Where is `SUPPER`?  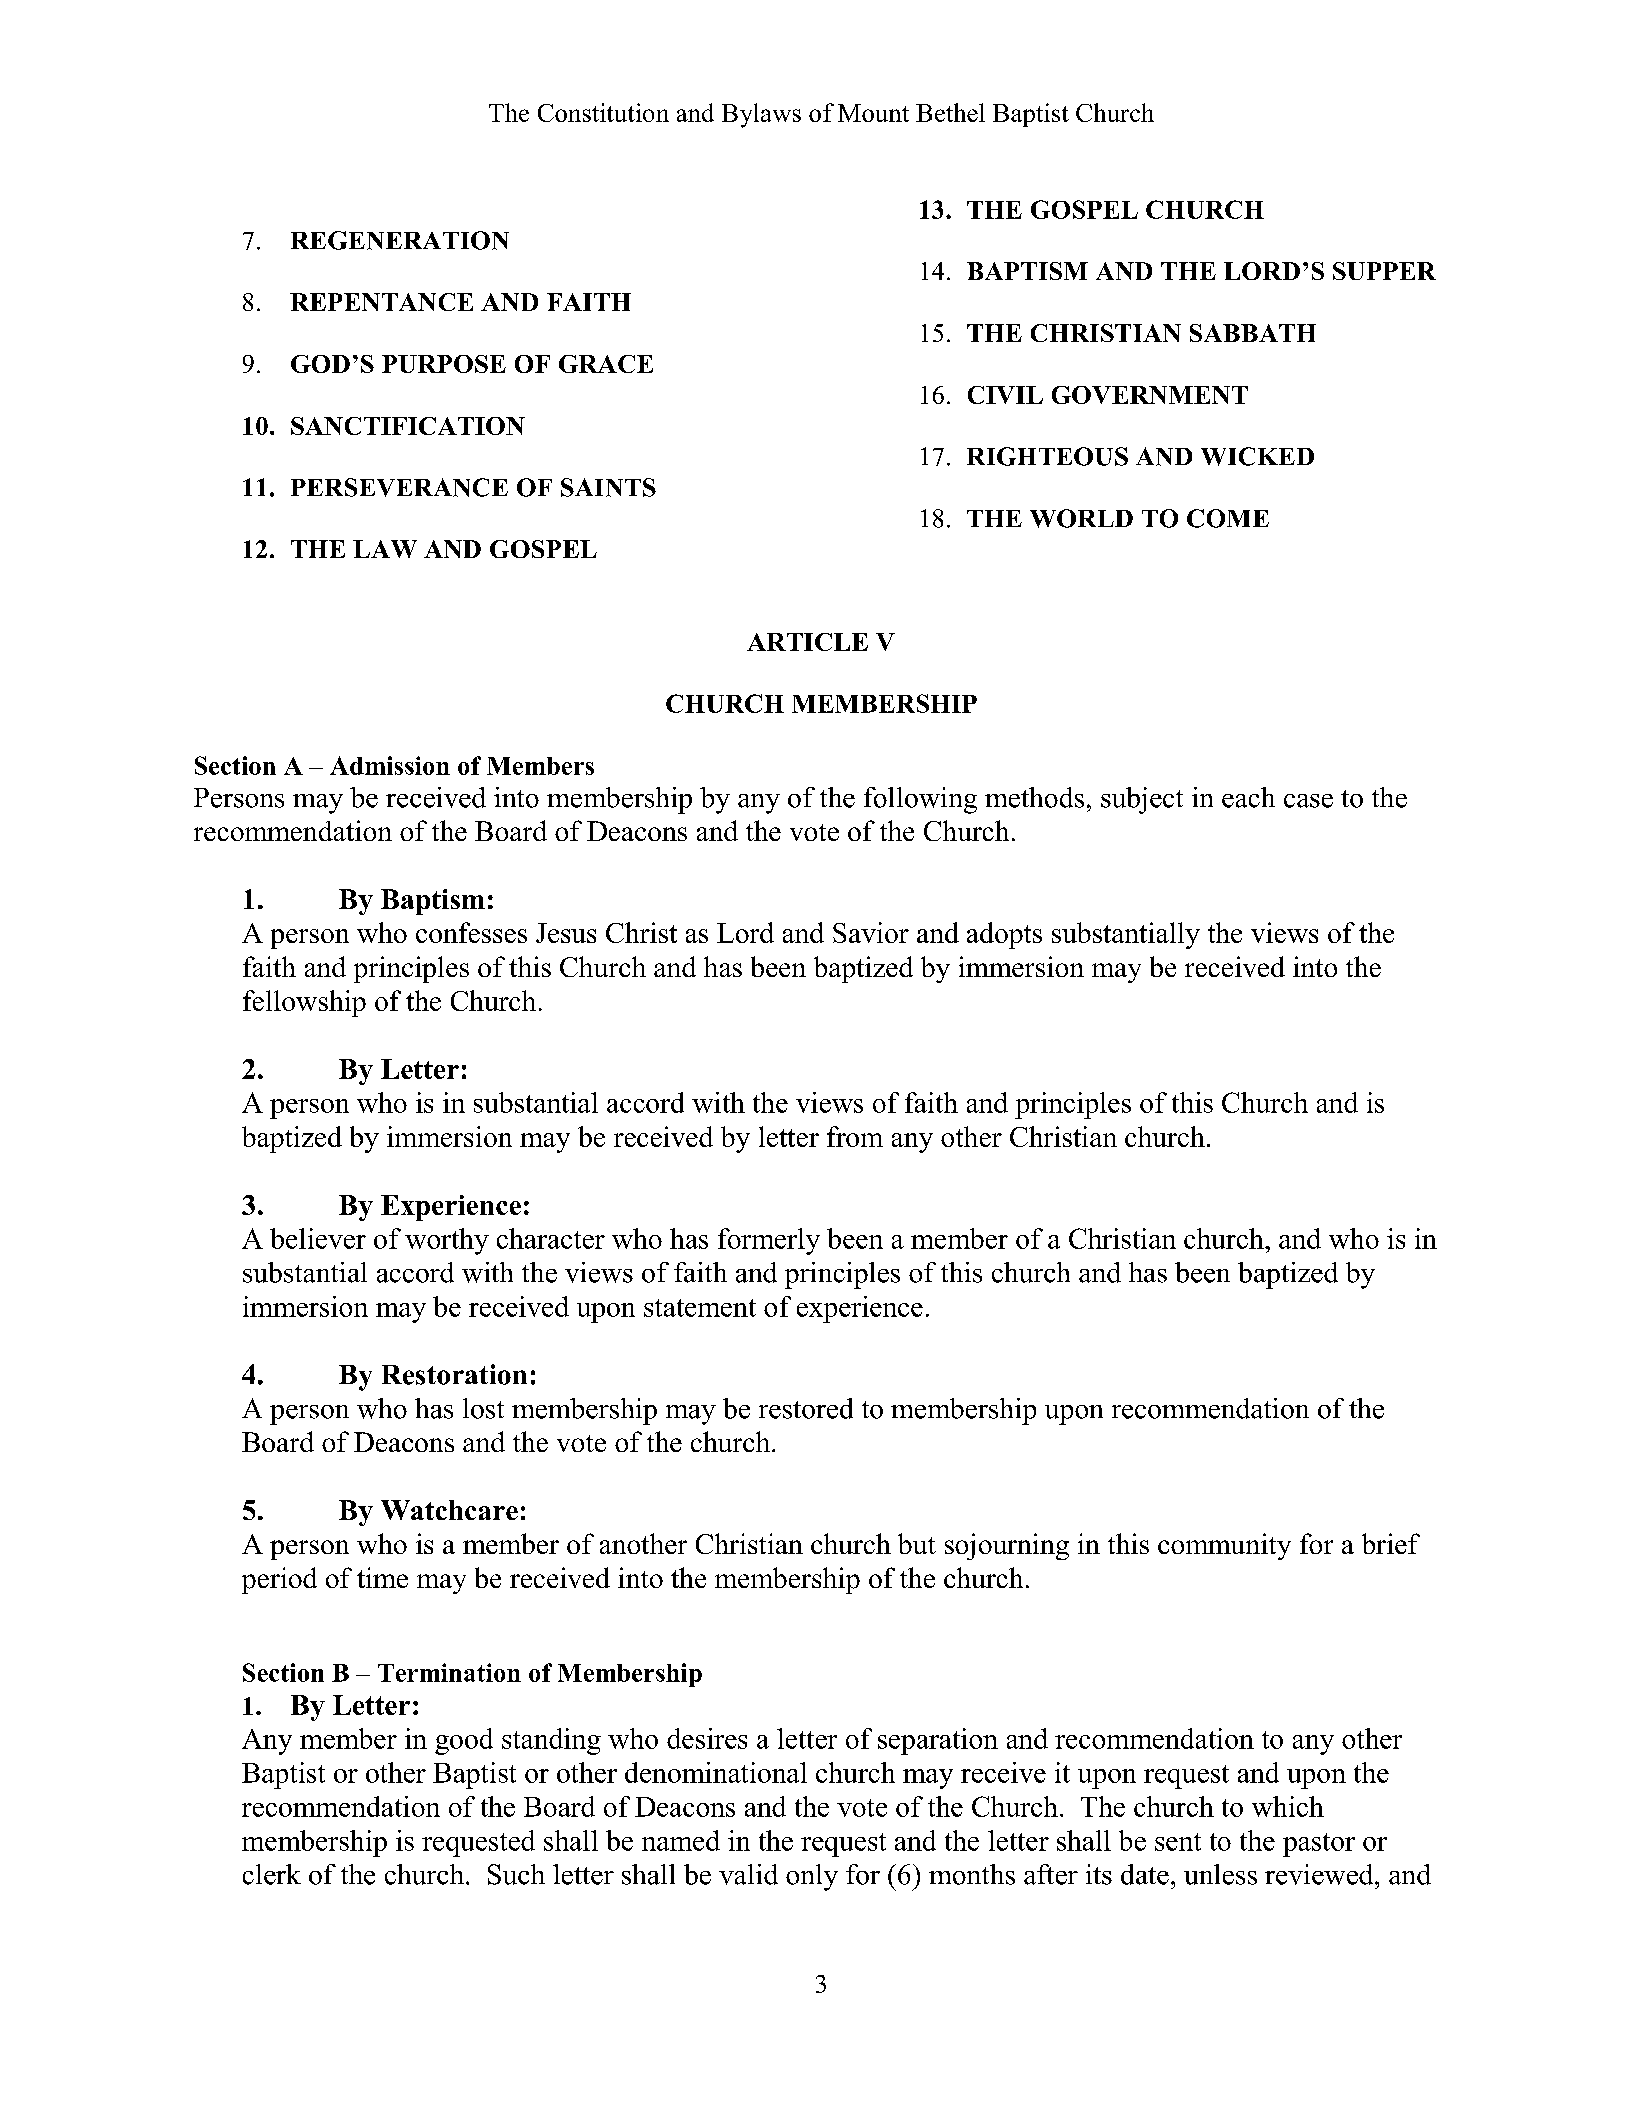 SUPPER is located at coordinates (1384, 271).
